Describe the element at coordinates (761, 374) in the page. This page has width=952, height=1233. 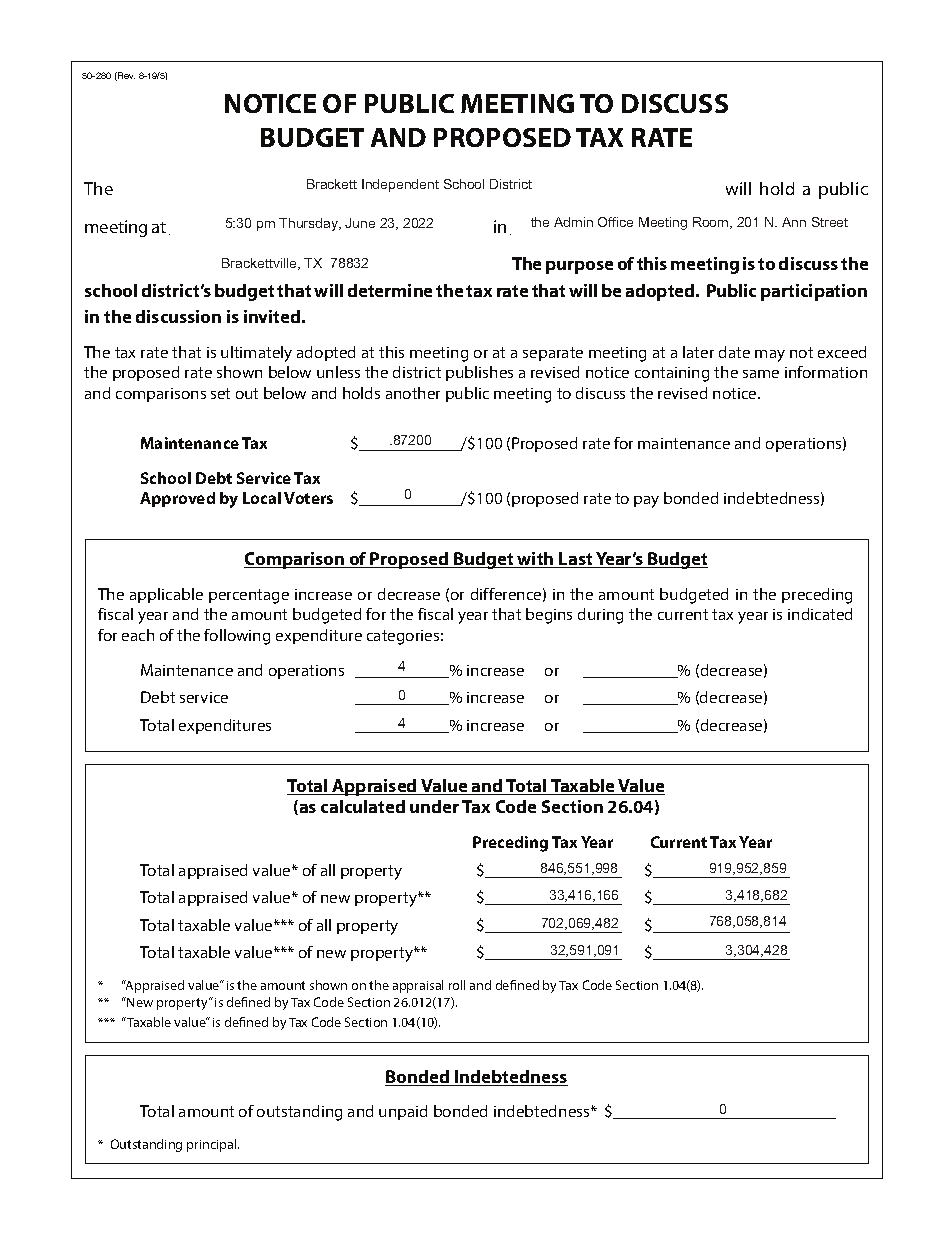
I see `same` at that location.
